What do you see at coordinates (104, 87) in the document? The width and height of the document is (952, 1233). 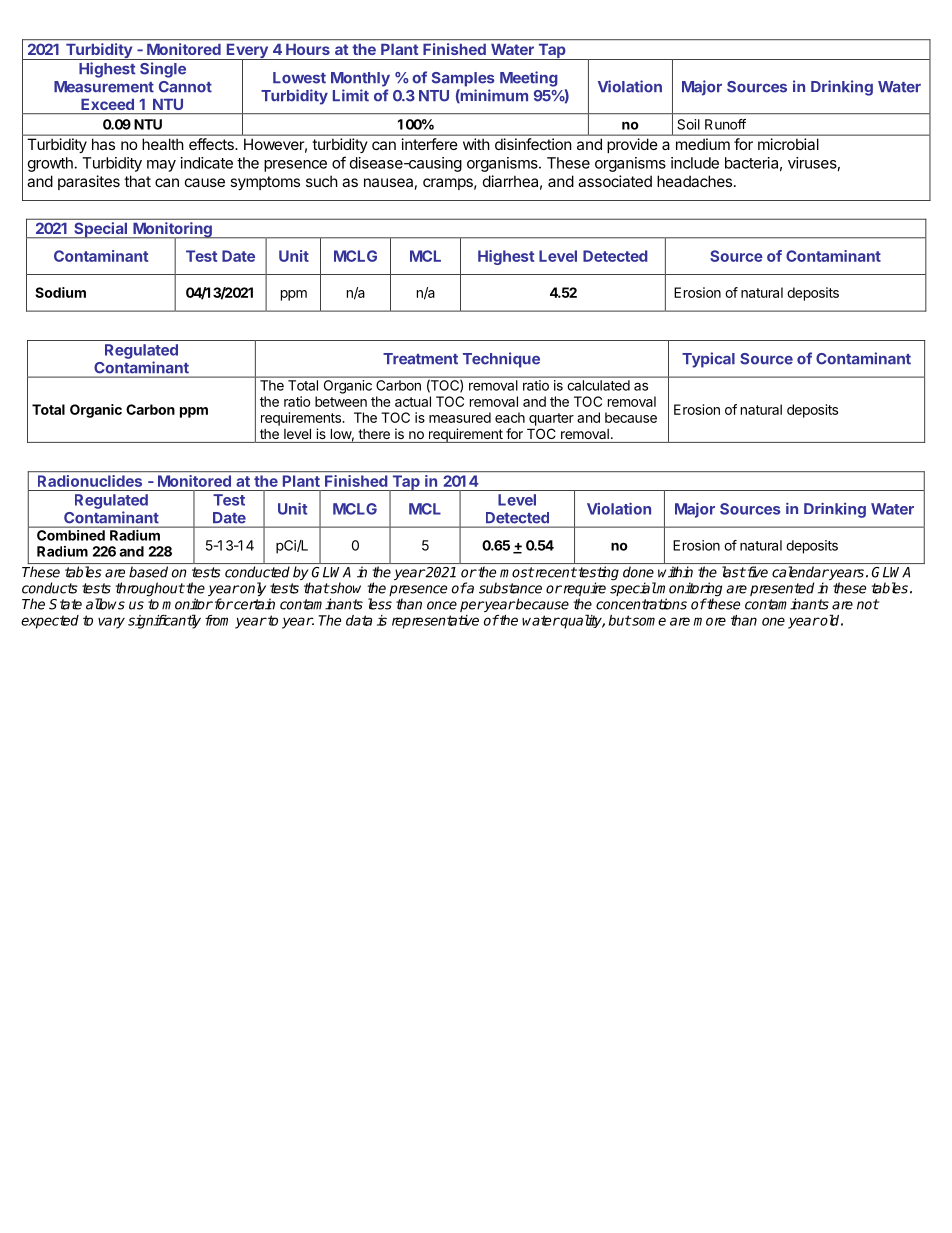 I see `Measurement` at bounding box center [104, 87].
